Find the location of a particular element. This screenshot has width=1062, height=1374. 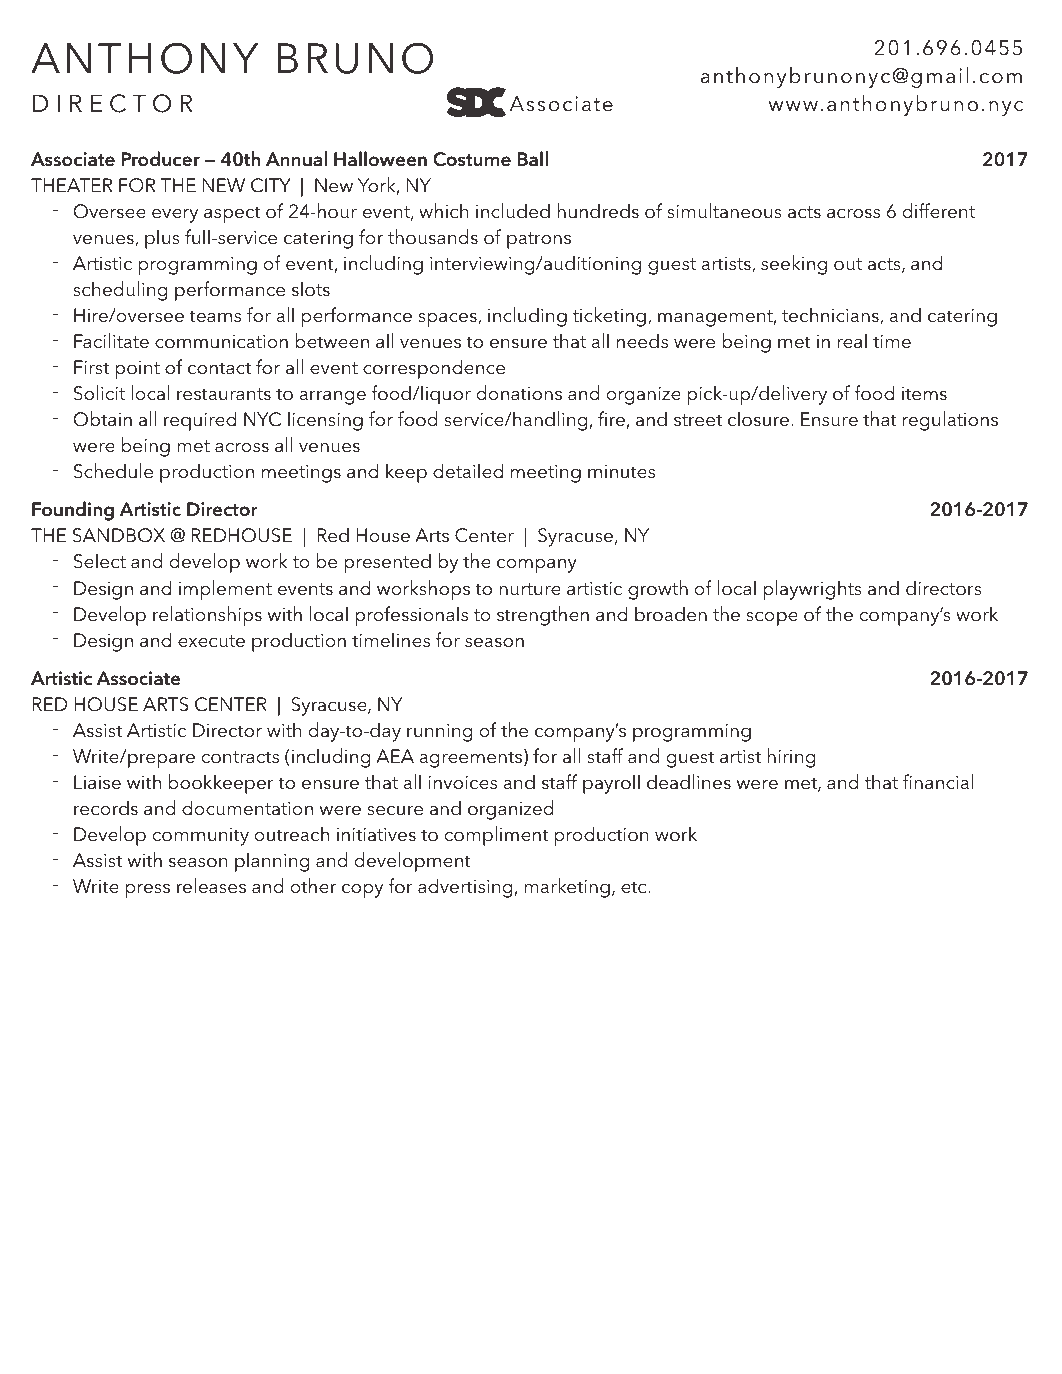

required is located at coordinates (200, 421).
